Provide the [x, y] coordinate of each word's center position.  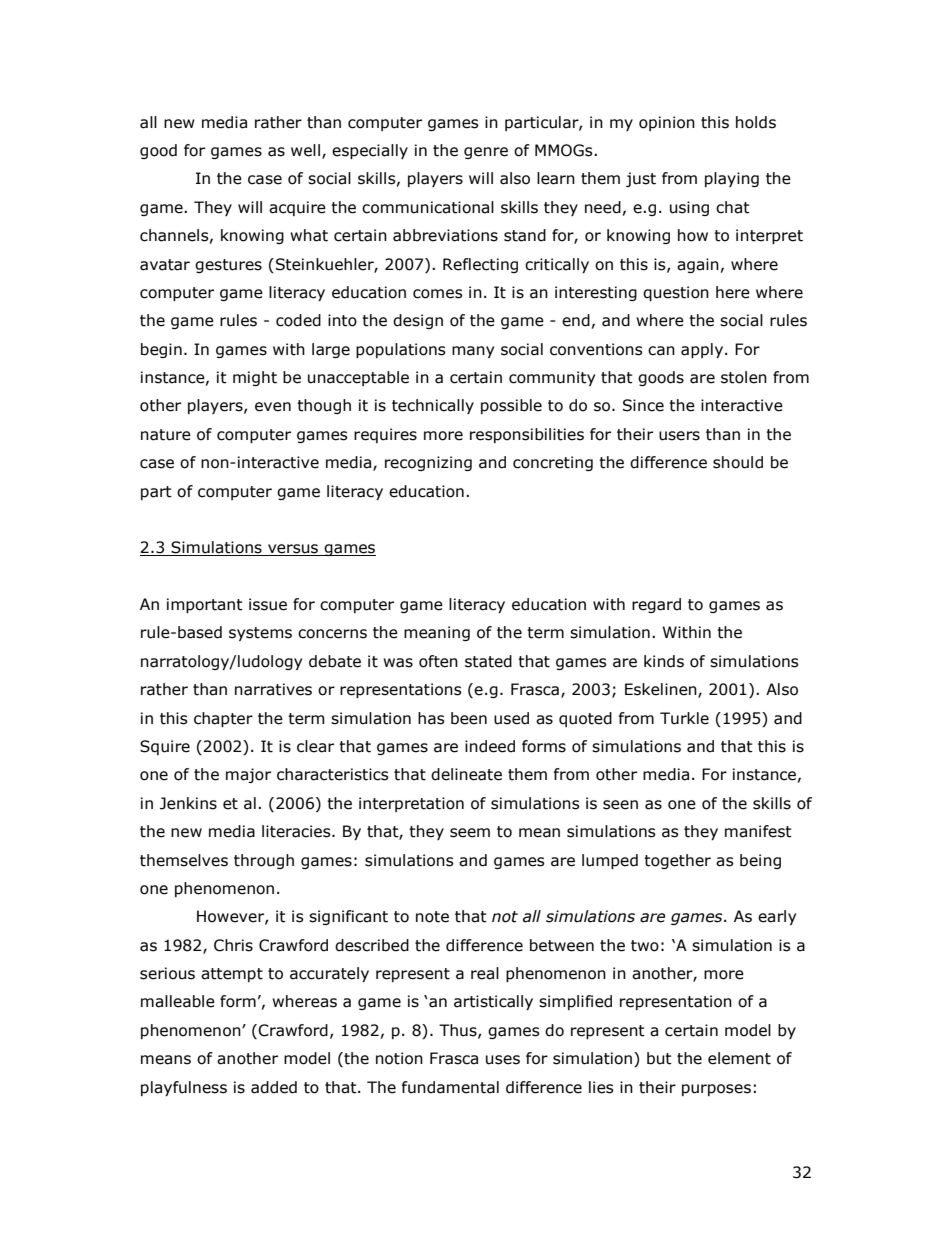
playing [732, 179]
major [248, 775]
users [679, 436]
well [305, 150]
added [274, 1087]
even [273, 407]
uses [503, 1060]
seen [620, 805]
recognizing [428, 463]
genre [486, 153]
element [739, 1058]
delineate [466, 774]
